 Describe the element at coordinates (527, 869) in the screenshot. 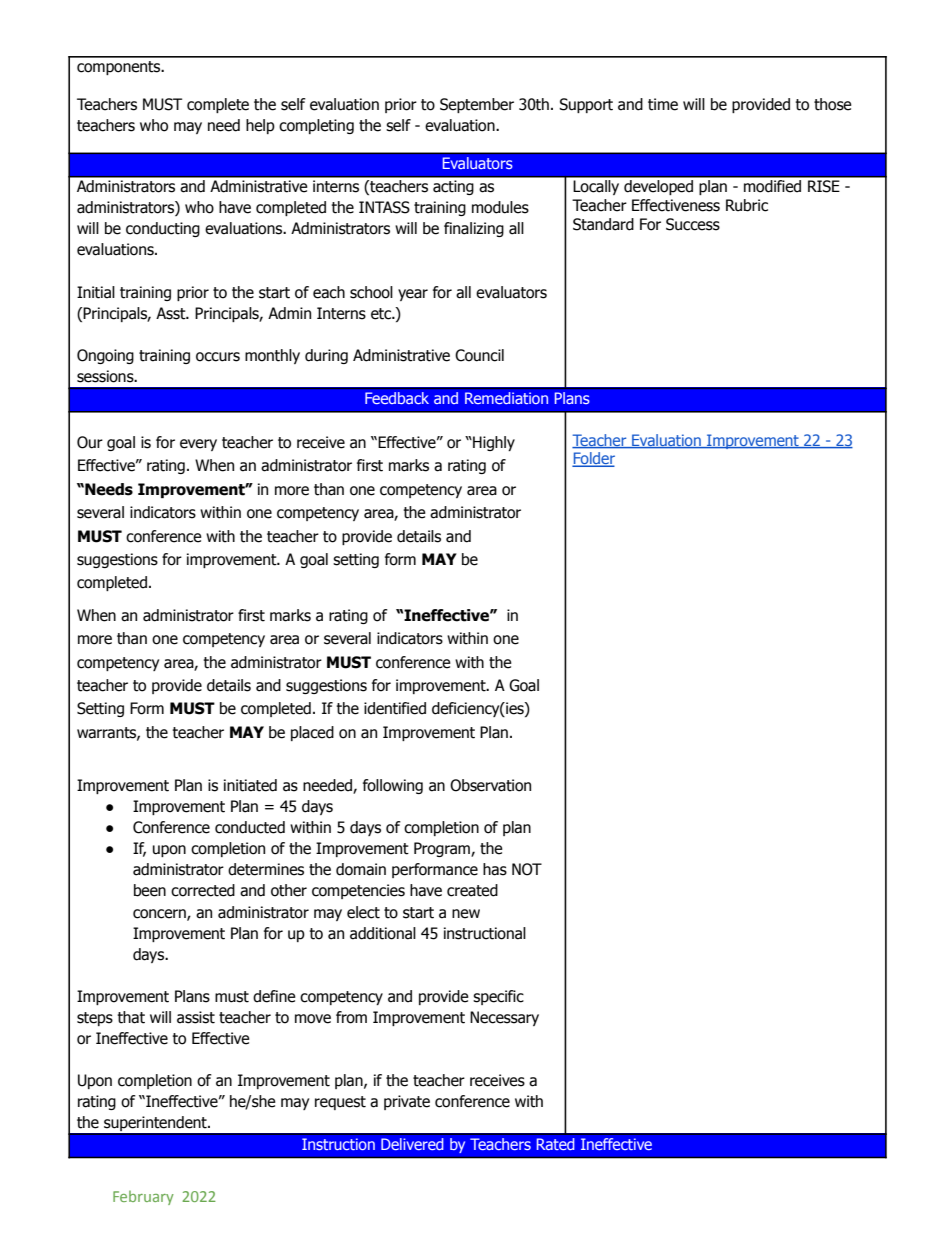

I see `NOT` at that location.
